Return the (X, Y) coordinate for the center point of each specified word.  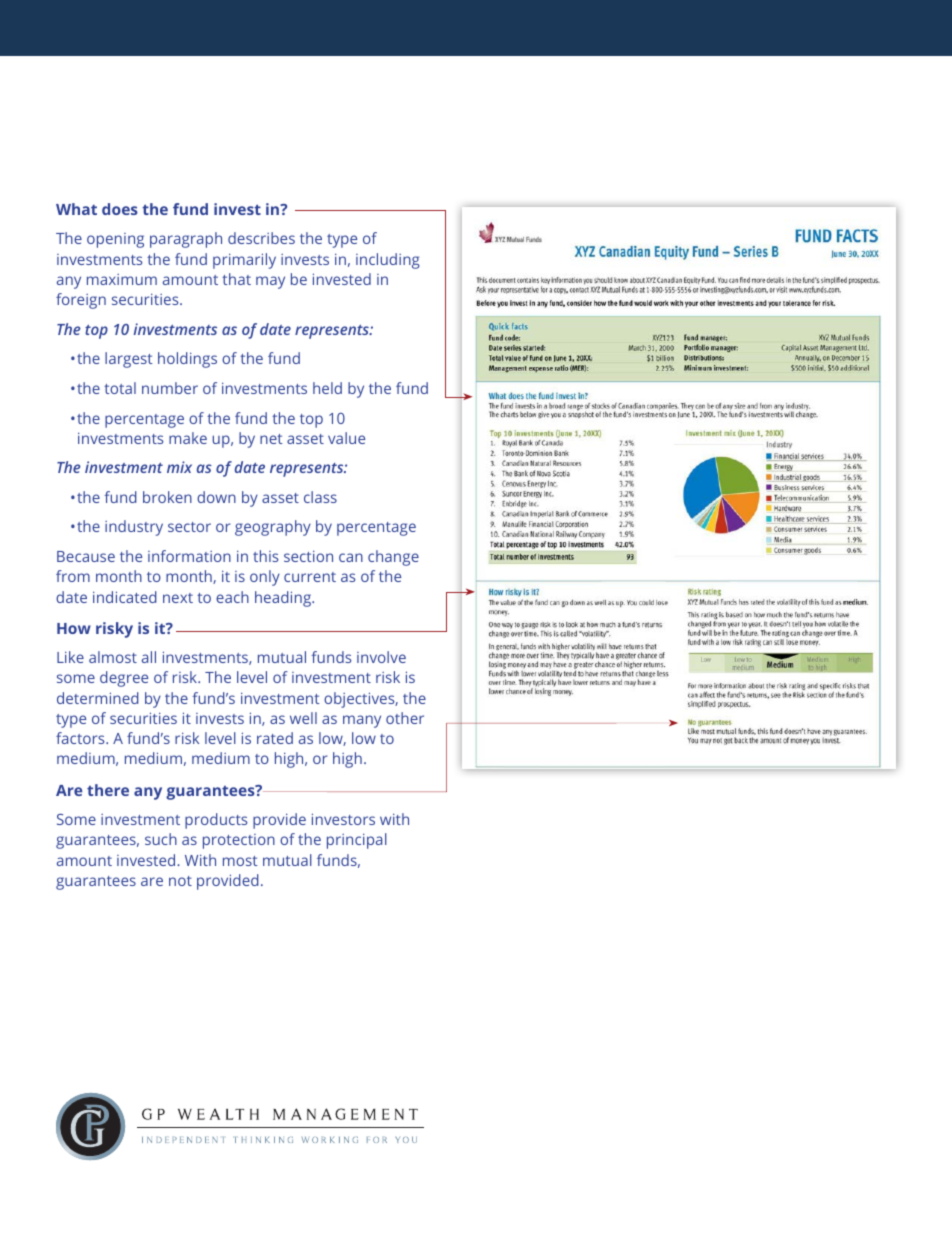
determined (98, 698)
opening (115, 240)
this (265, 556)
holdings (187, 360)
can (351, 557)
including (388, 261)
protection (239, 841)
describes (261, 238)
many (362, 721)
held (327, 388)
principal (357, 841)
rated (275, 738)
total (120, 388)
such (161, 839)
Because (86, 556)
